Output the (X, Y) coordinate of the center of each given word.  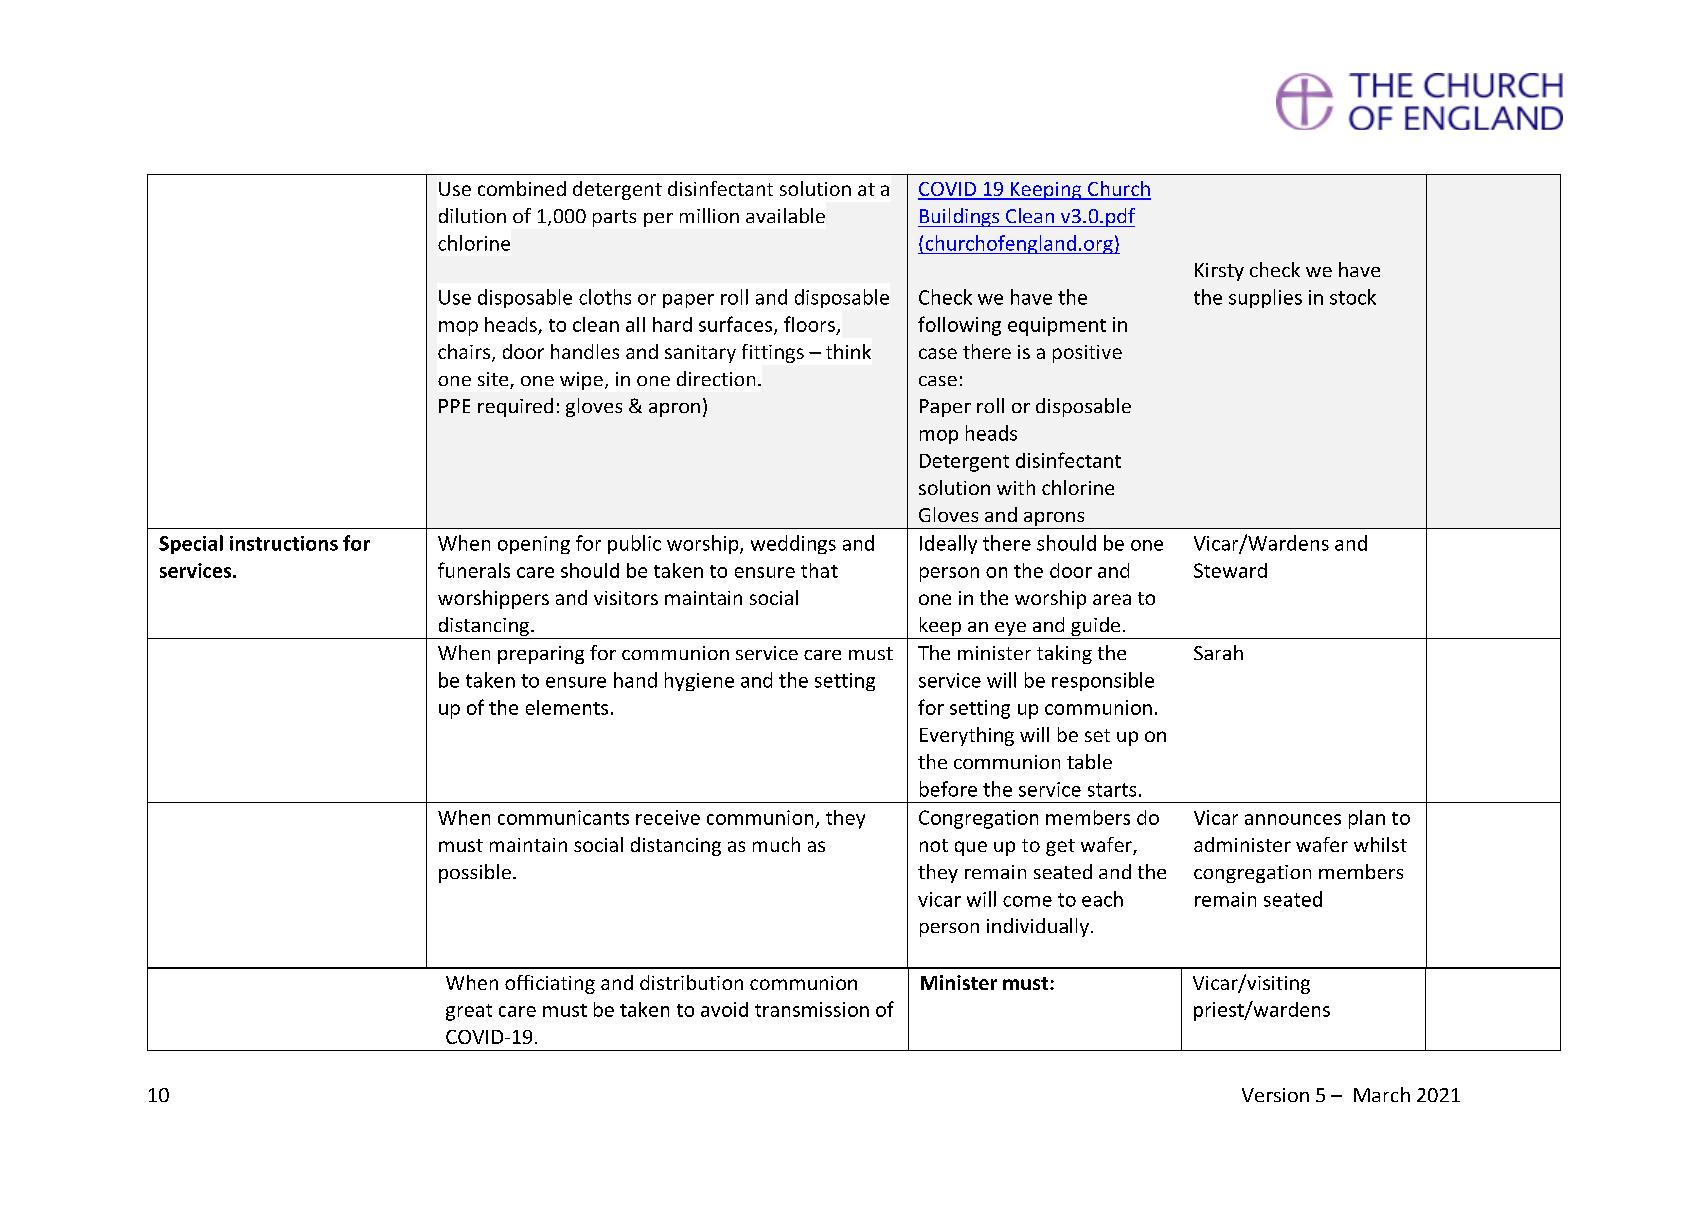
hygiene (699, 681)
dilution (472, 215)
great (469, 1012)
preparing (541, 655)
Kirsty (1219, 272)
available (785, 215)
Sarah (1218, 652)
